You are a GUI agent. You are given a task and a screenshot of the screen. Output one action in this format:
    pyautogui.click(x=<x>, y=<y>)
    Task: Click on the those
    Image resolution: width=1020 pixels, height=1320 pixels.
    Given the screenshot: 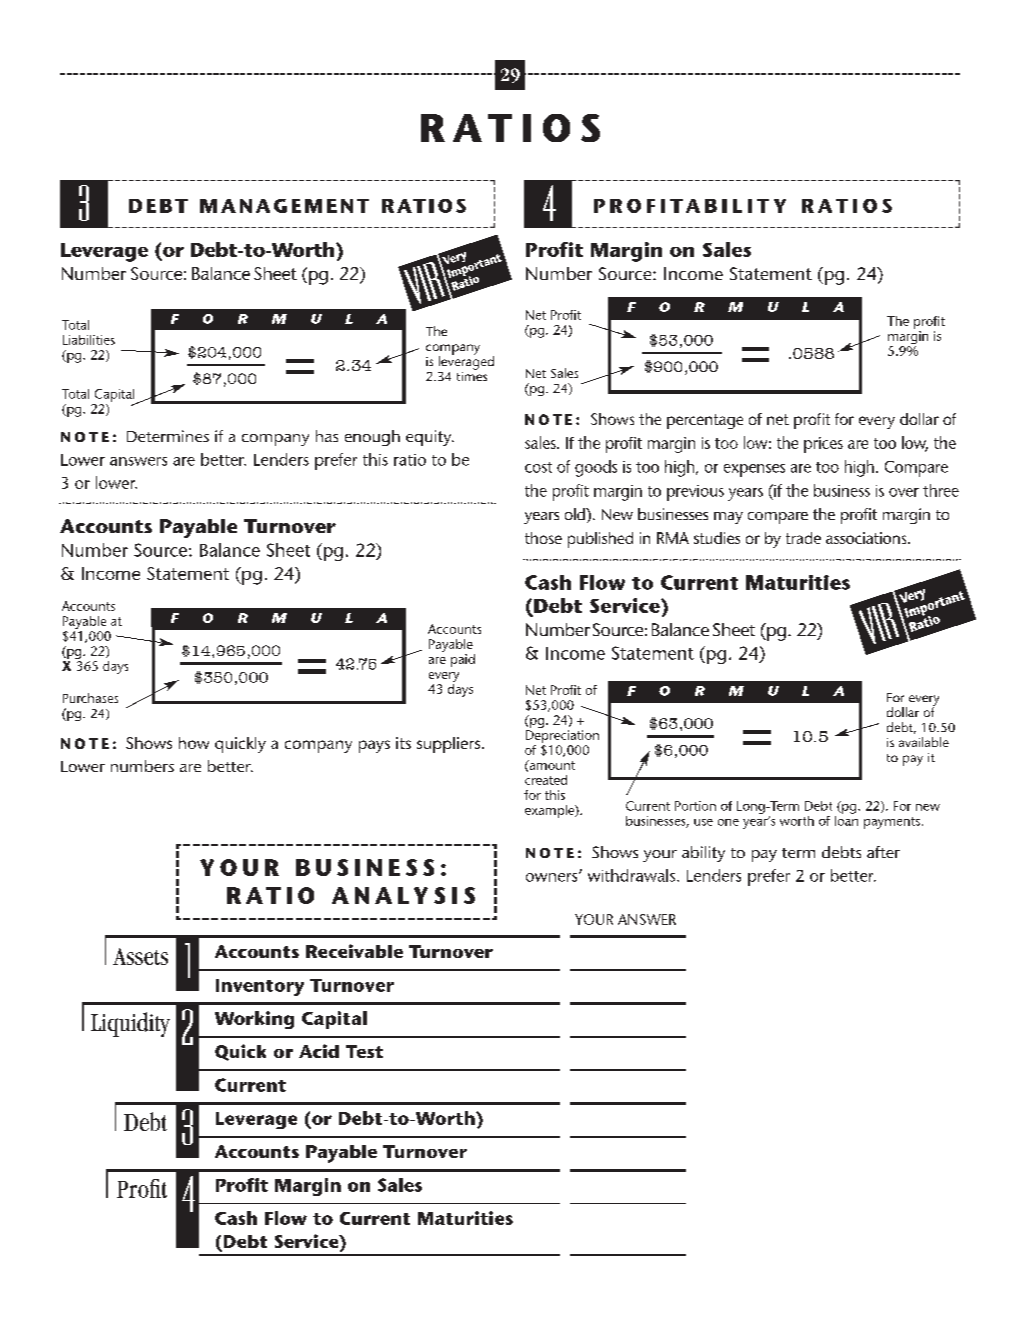 What is the action you would take?
    pyautogui.click(x=543, y=538)
